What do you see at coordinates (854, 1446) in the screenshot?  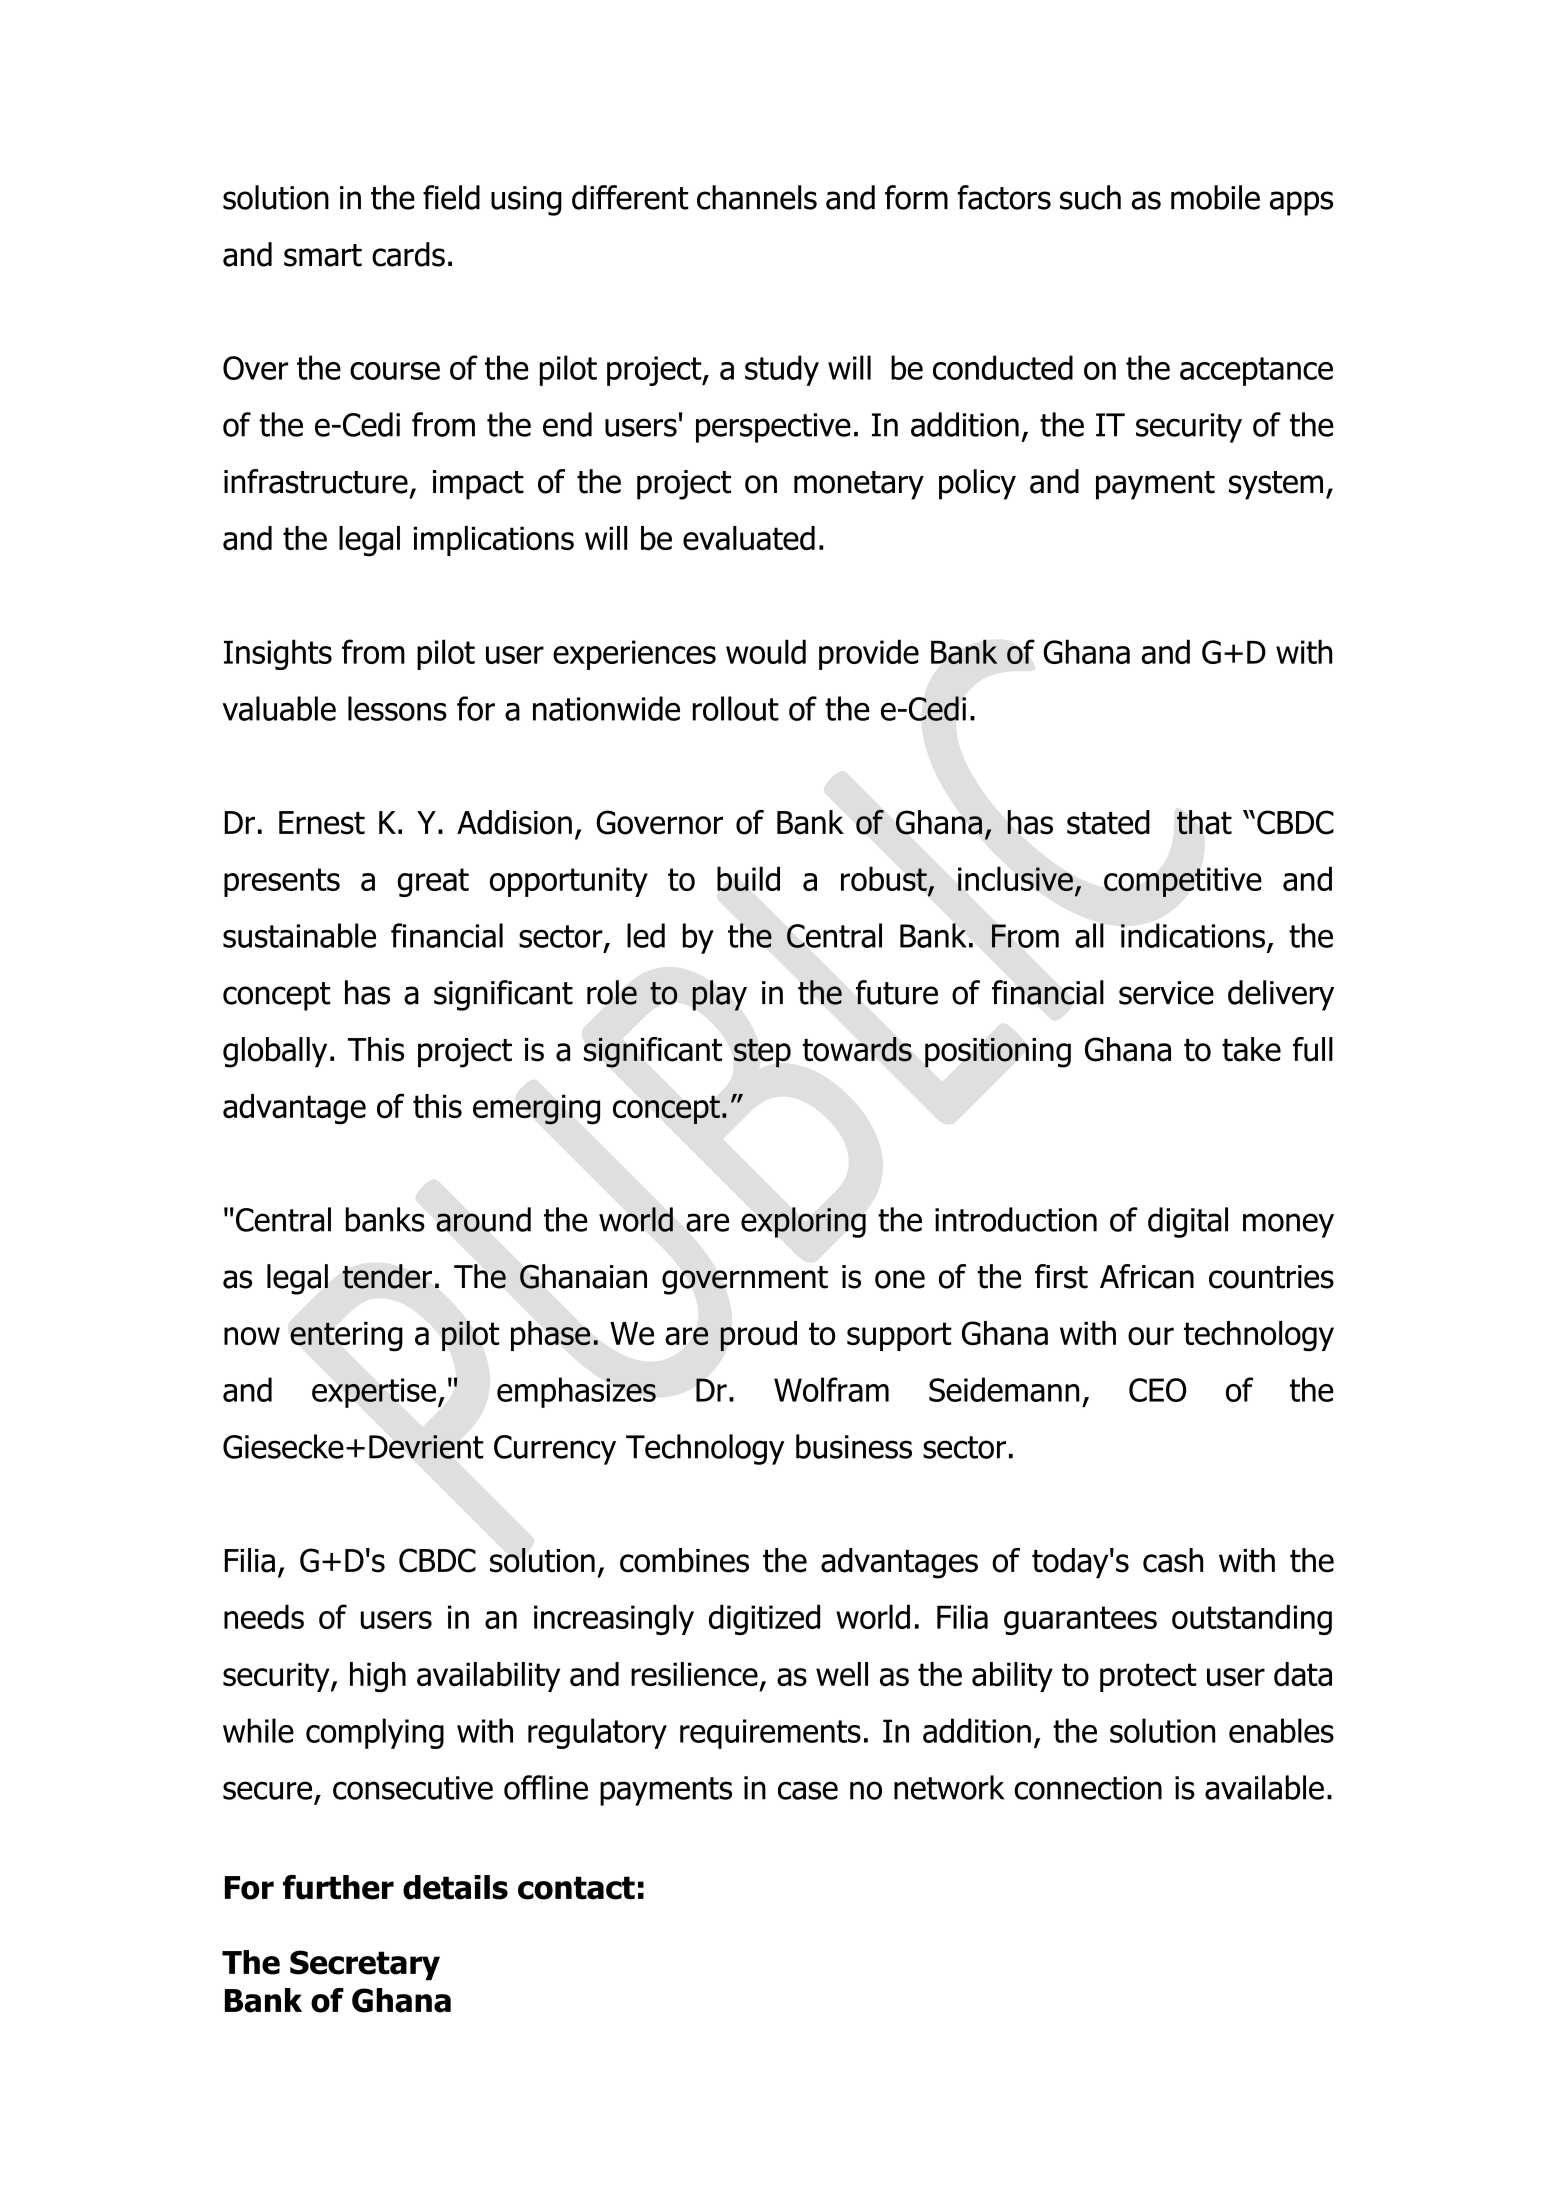 I see `business` at bounding box center [854, 1446].
